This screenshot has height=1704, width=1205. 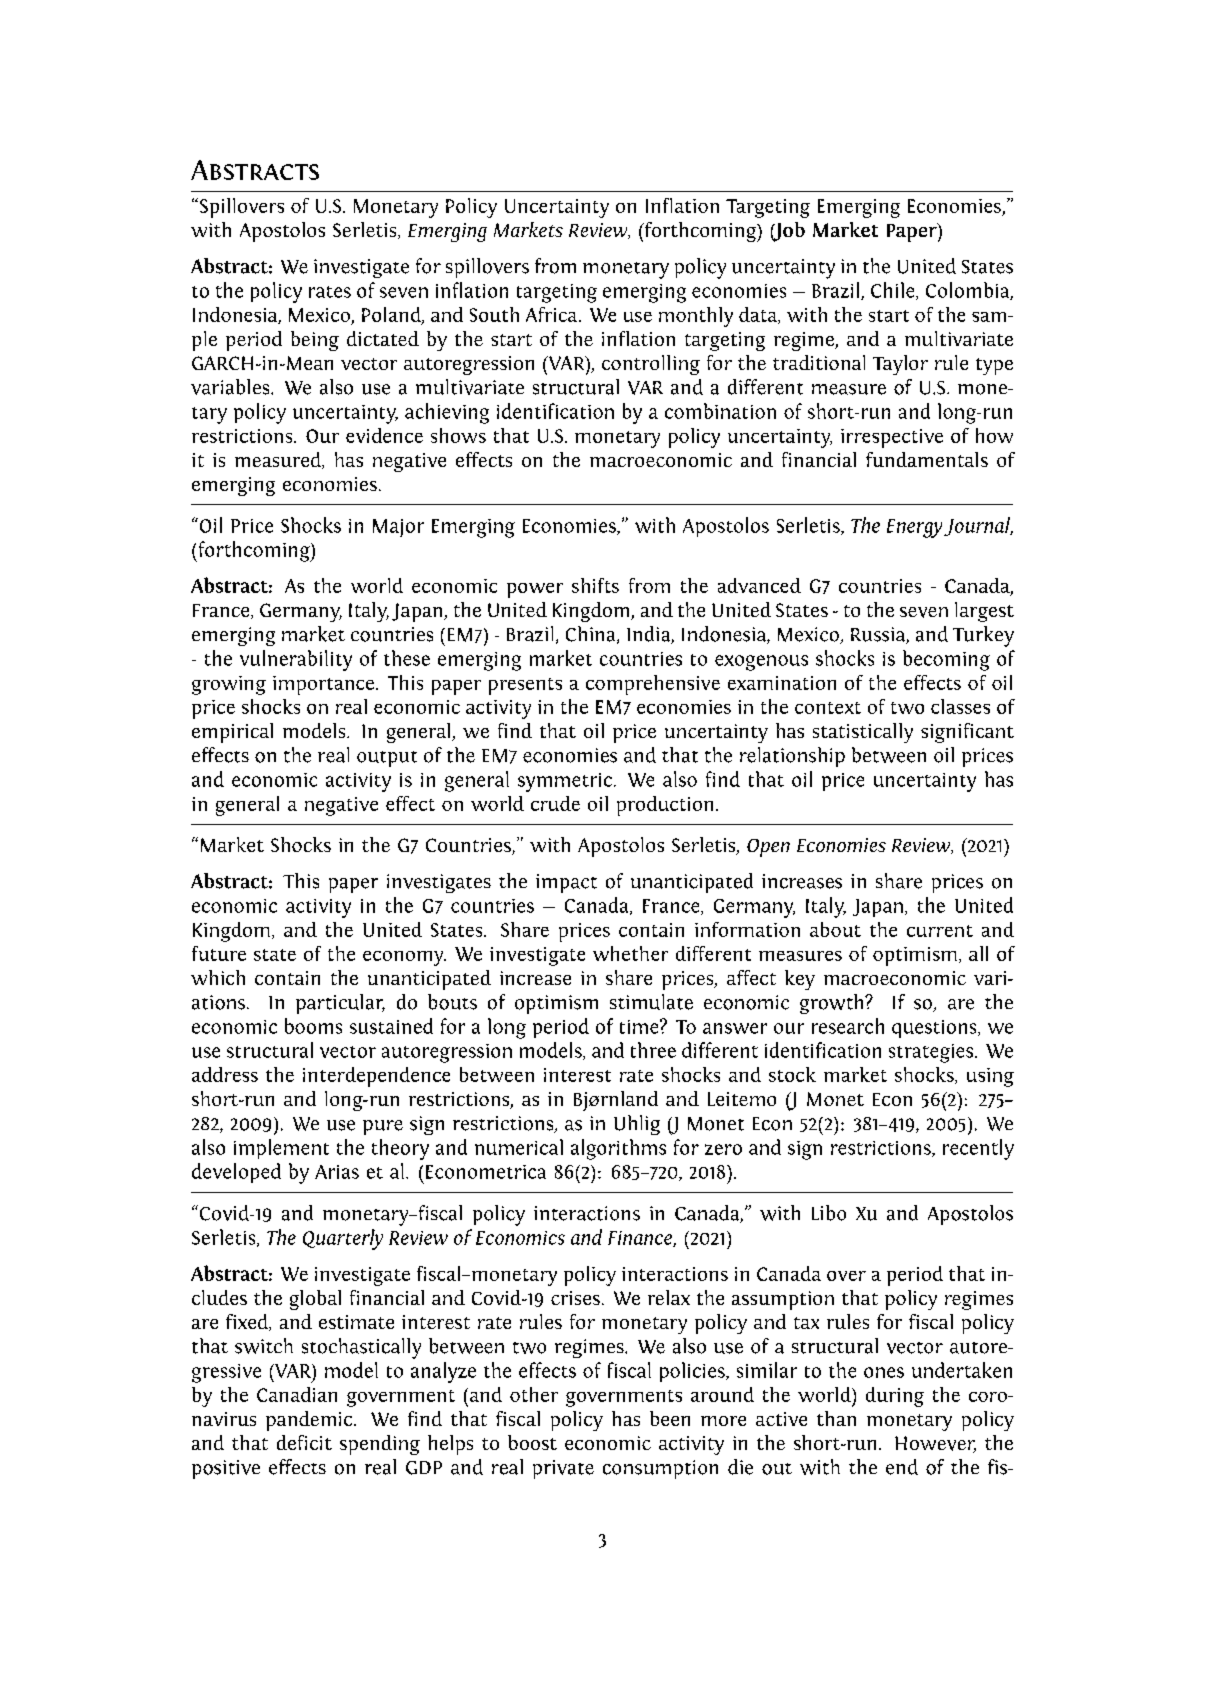 What do you see at coordinates (653, 685) in the screenshot?
I see `comprehensive` at bounding box center [653, 685].
